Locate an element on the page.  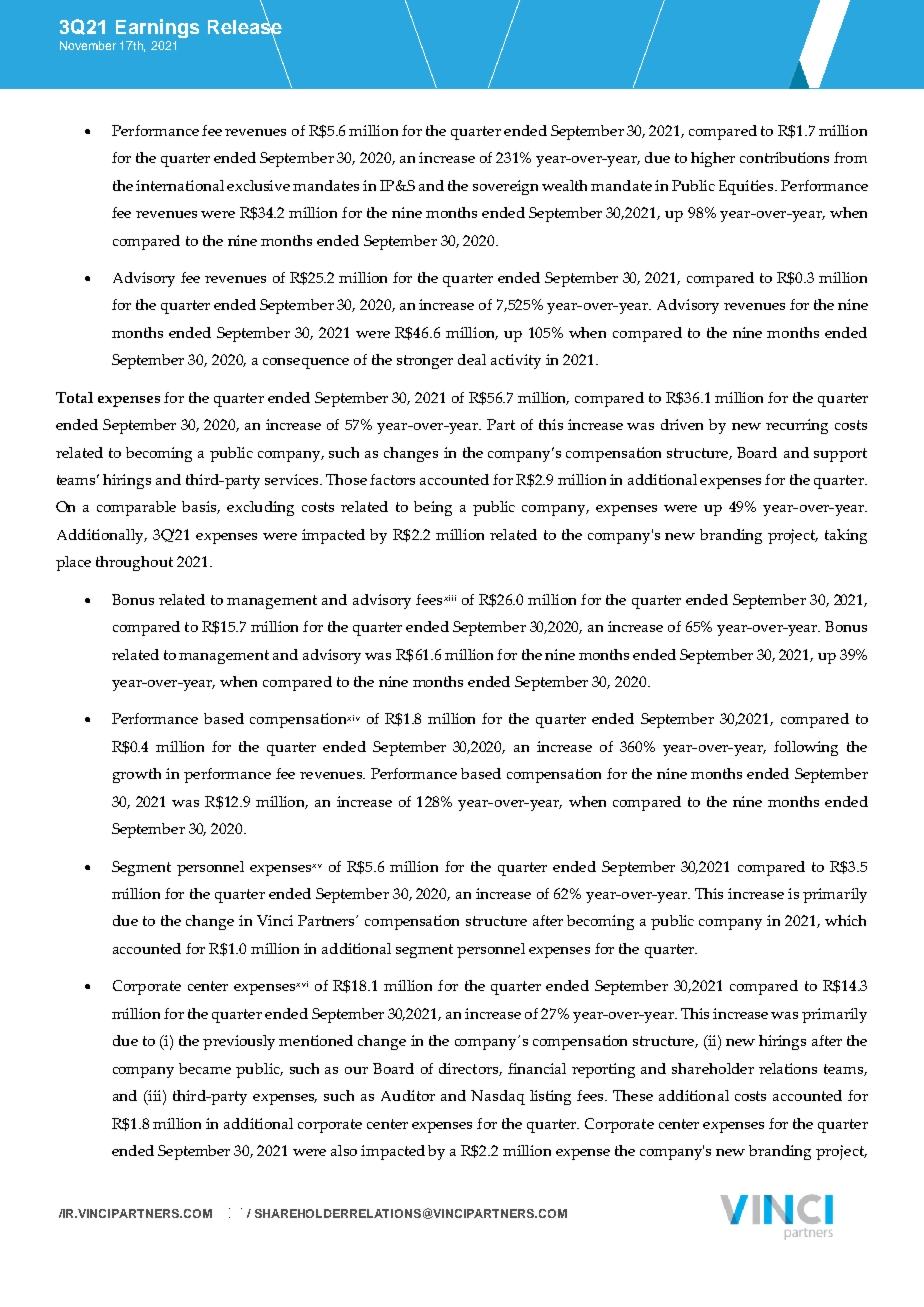
became is located at coordinates (205, 1068).
